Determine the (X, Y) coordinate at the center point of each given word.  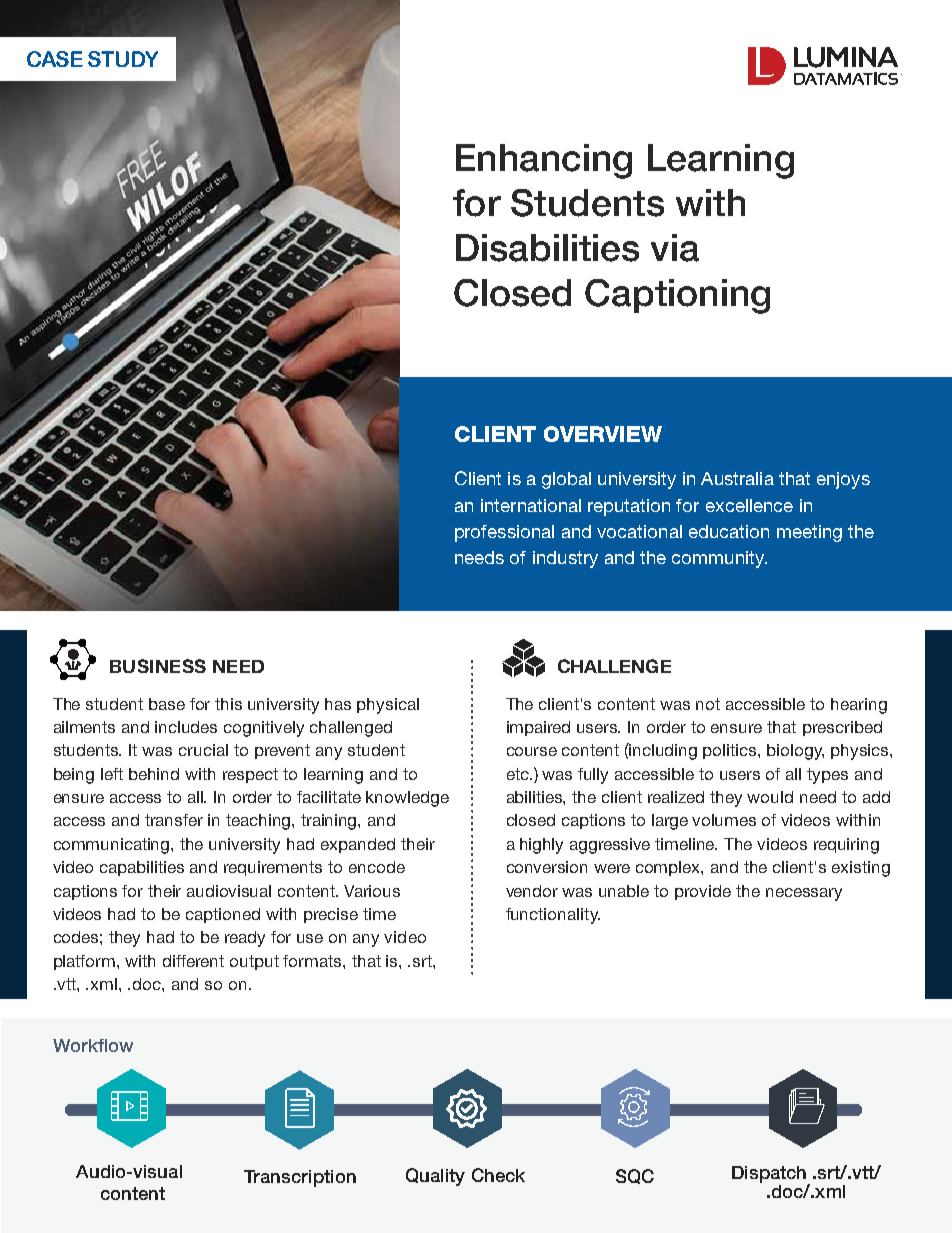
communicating (113, 846)
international (531, 505)
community (719, 559)
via (675, 248)
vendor (532, 891)
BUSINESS (158, 666)
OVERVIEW (603, 434)
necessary (804, 894)
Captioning (677, 296)
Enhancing (544, 161)
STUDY (123, 59)
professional (504, 533)
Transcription (300, 1178)
